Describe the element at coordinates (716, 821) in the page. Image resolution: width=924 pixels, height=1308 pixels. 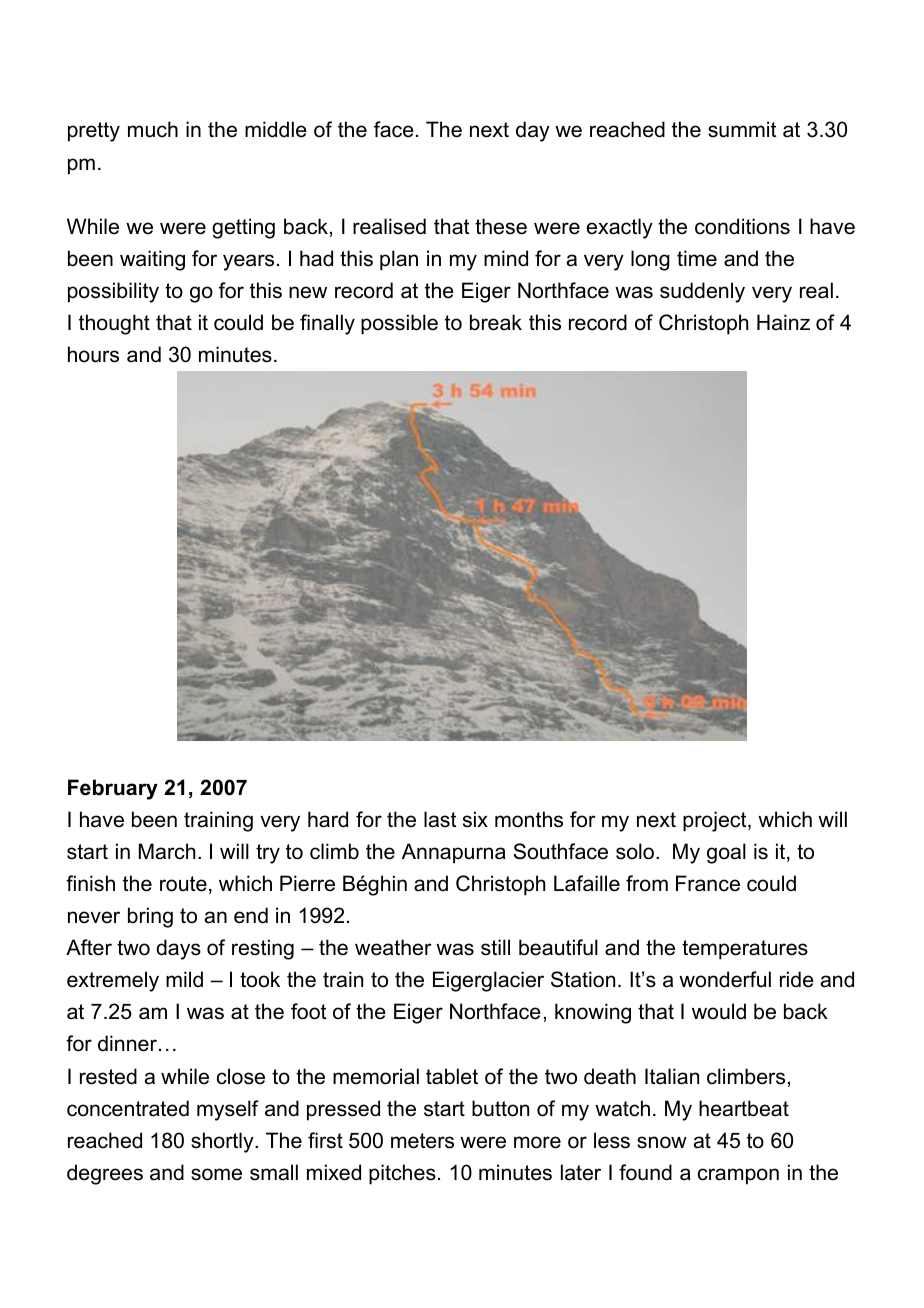
I see `project` at that location.
